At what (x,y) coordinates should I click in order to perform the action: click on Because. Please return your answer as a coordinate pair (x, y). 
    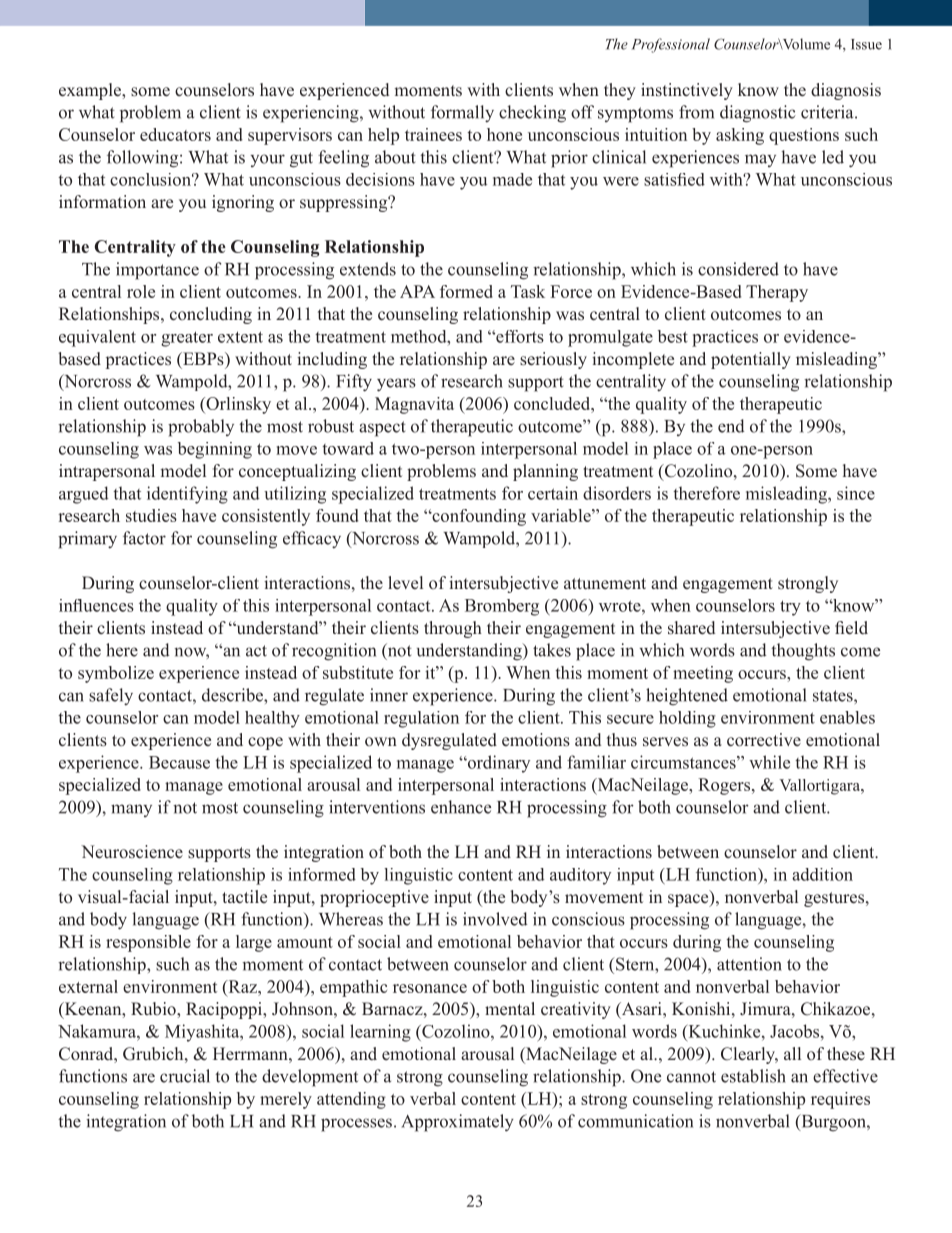
    Looking at the image, I should click on (179, 762).
